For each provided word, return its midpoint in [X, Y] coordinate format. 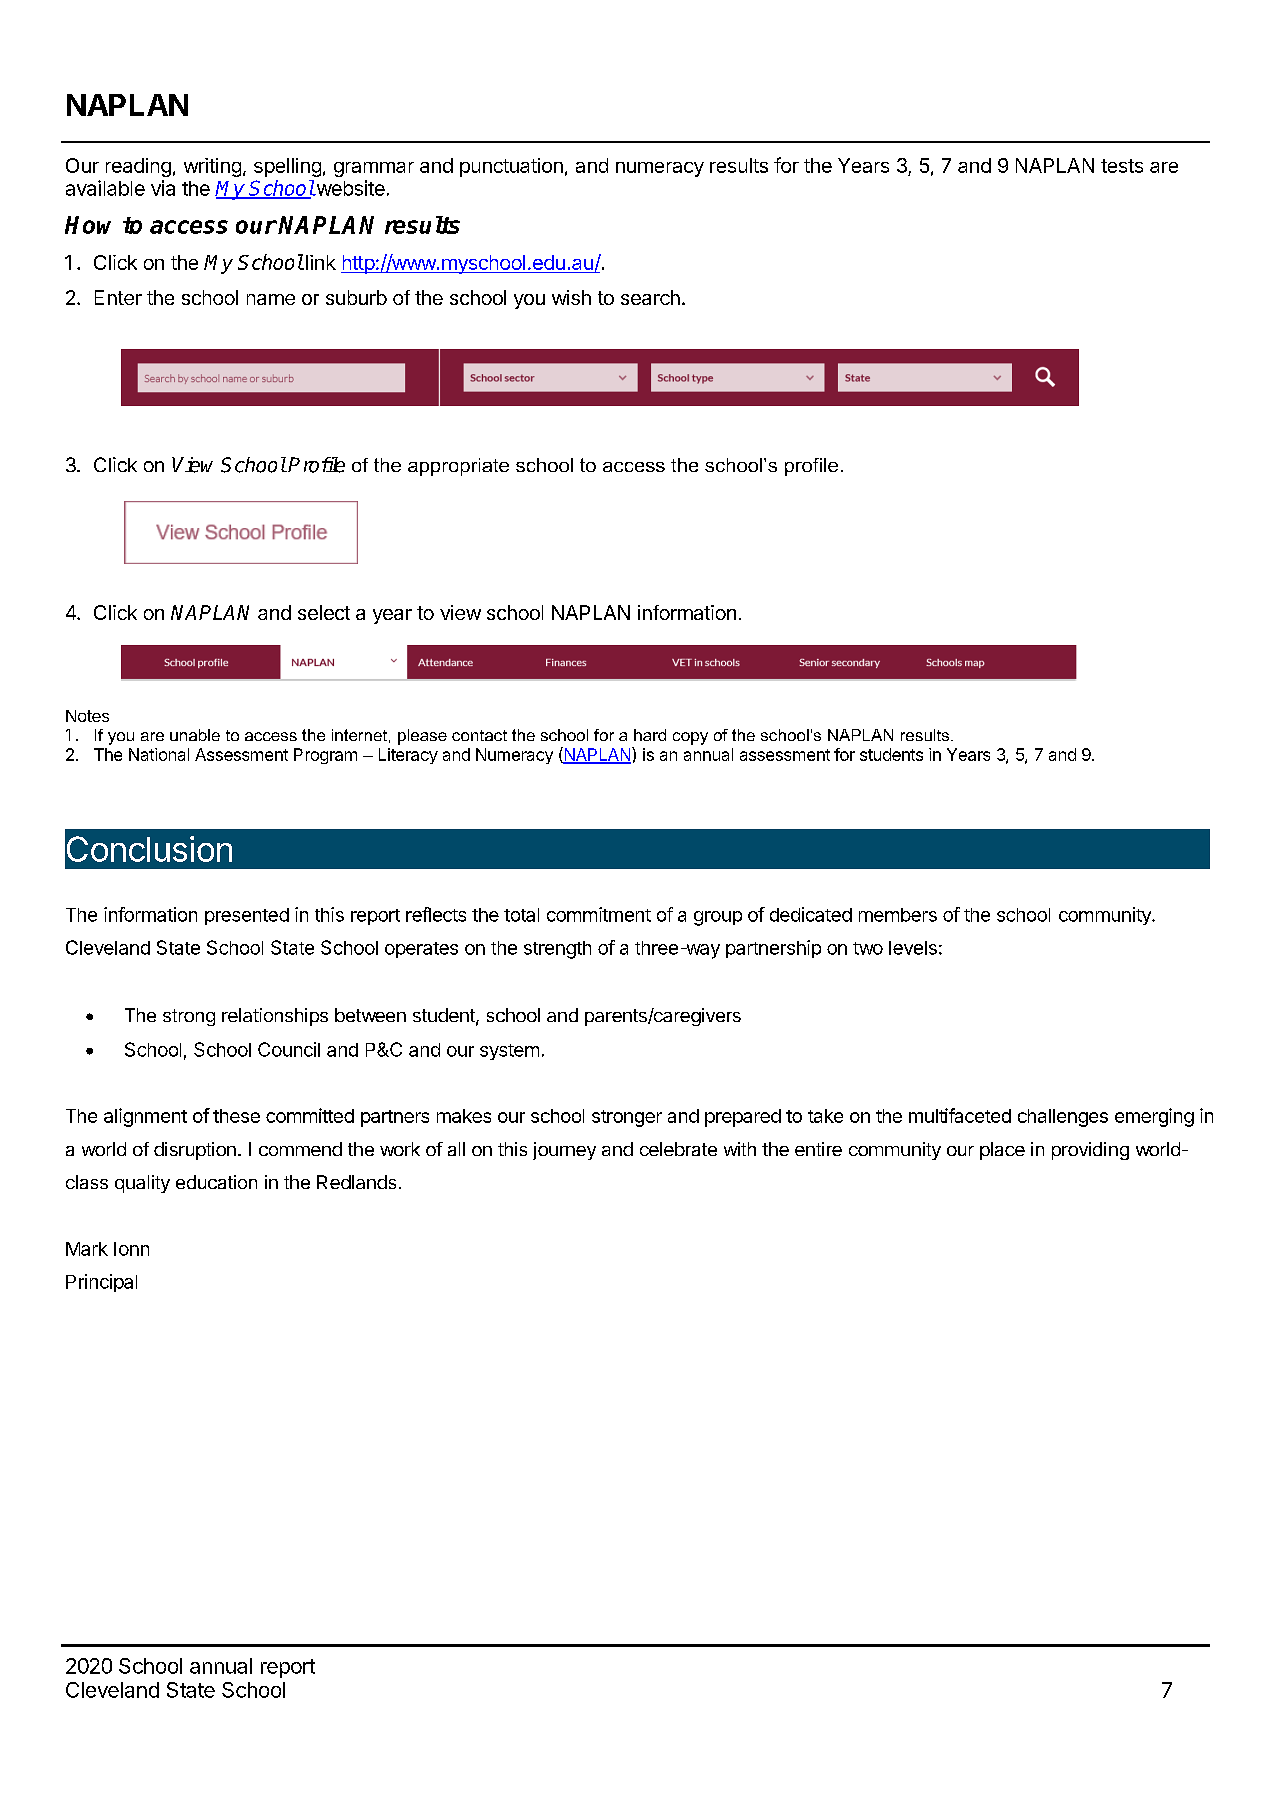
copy [690, 738]
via [163, 188]
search [650, 297]
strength [557, 950]
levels [913, 948]
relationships [275, 1017]
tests [1122, 166]
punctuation [511, 167]
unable [195, 735]
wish [571, 297]
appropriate [458, 467]
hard [650, 735]
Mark [87, 1249]
